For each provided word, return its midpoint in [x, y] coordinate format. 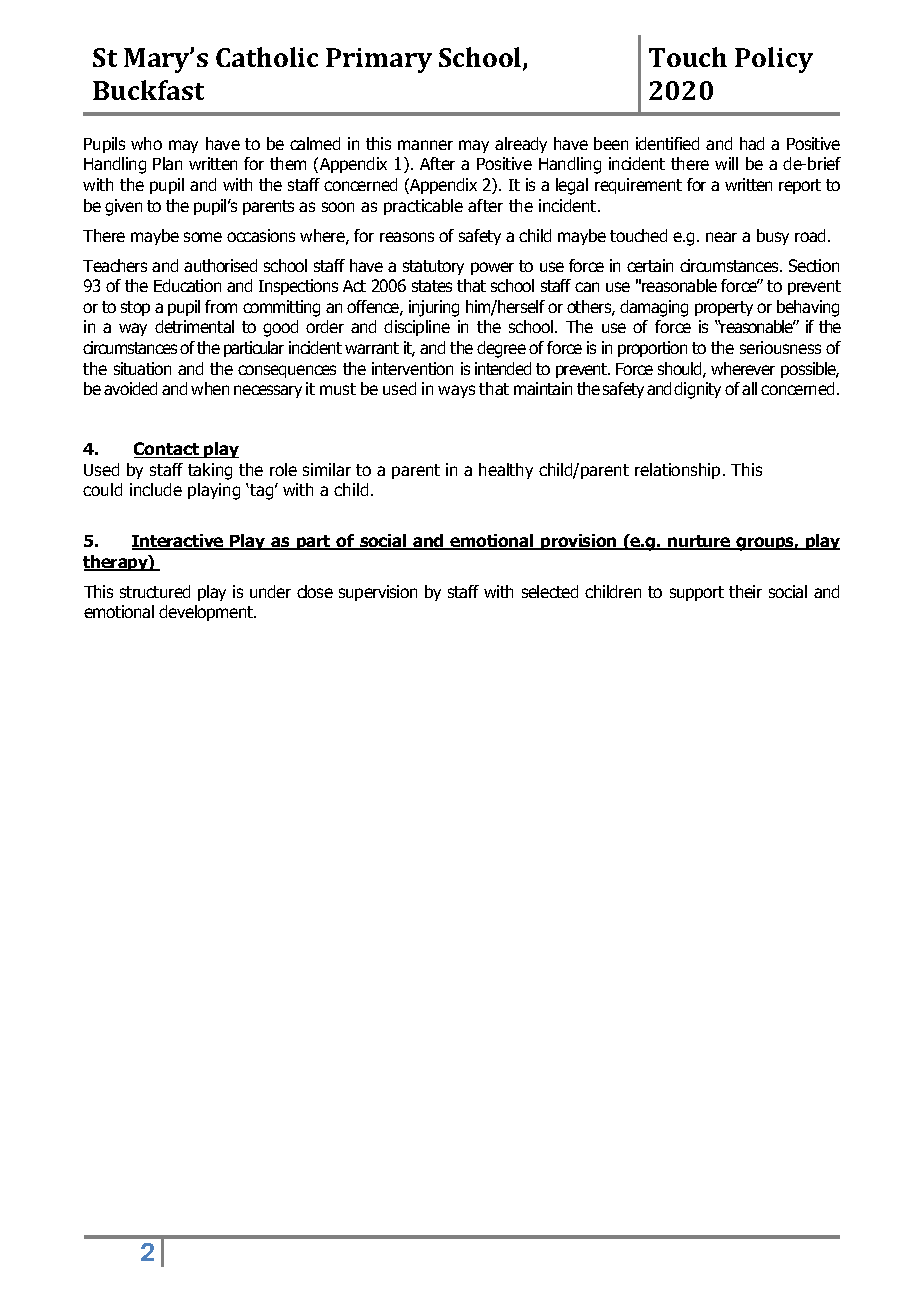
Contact [168, 450]
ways [456, 391]
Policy [774, 60]
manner [425, 145]
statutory [433, 267]
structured [155, 591]
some [203, 237]
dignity [697, 390]
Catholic [267, 57]
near [721, 237]
